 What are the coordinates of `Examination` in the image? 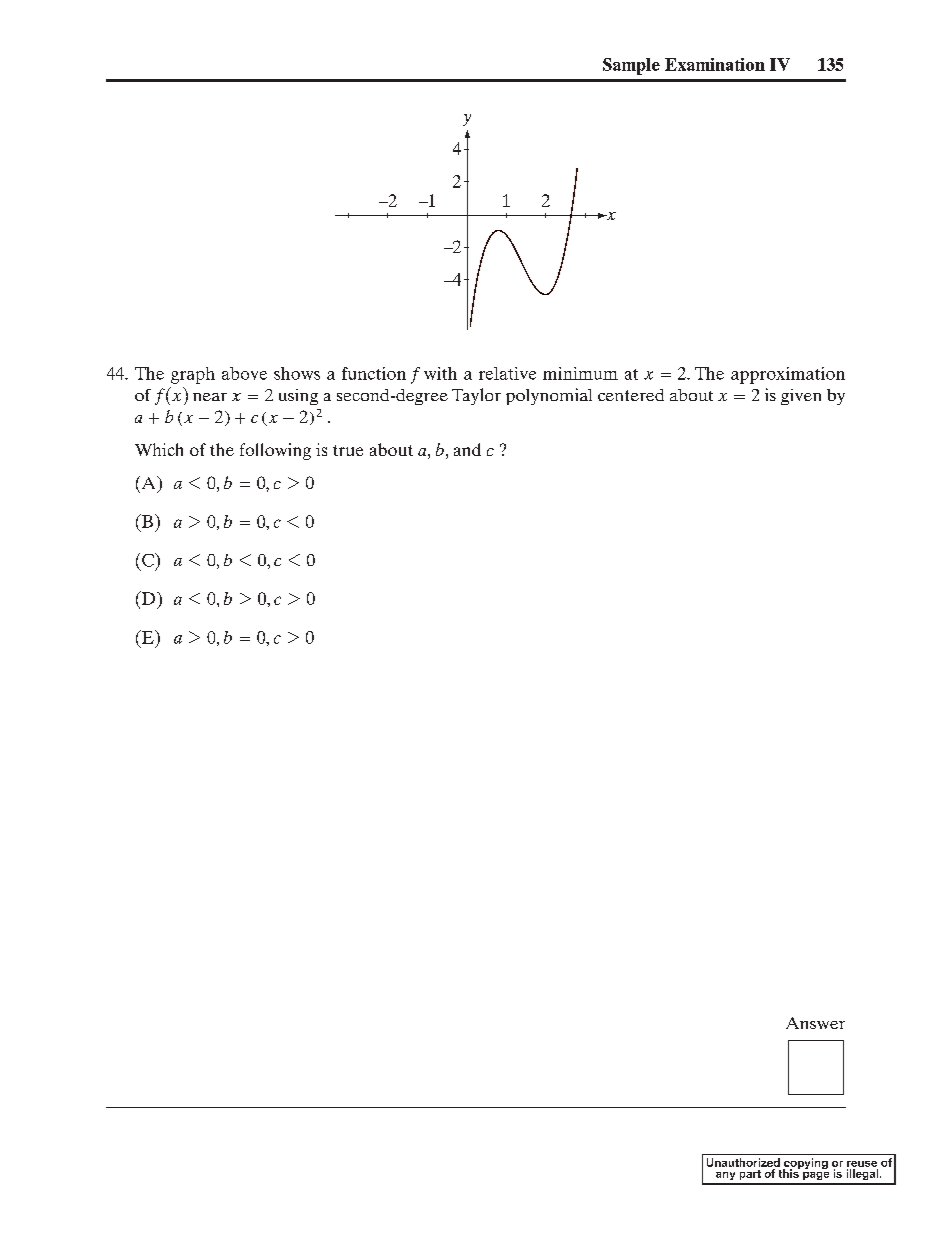 It's located at (715, 64).
